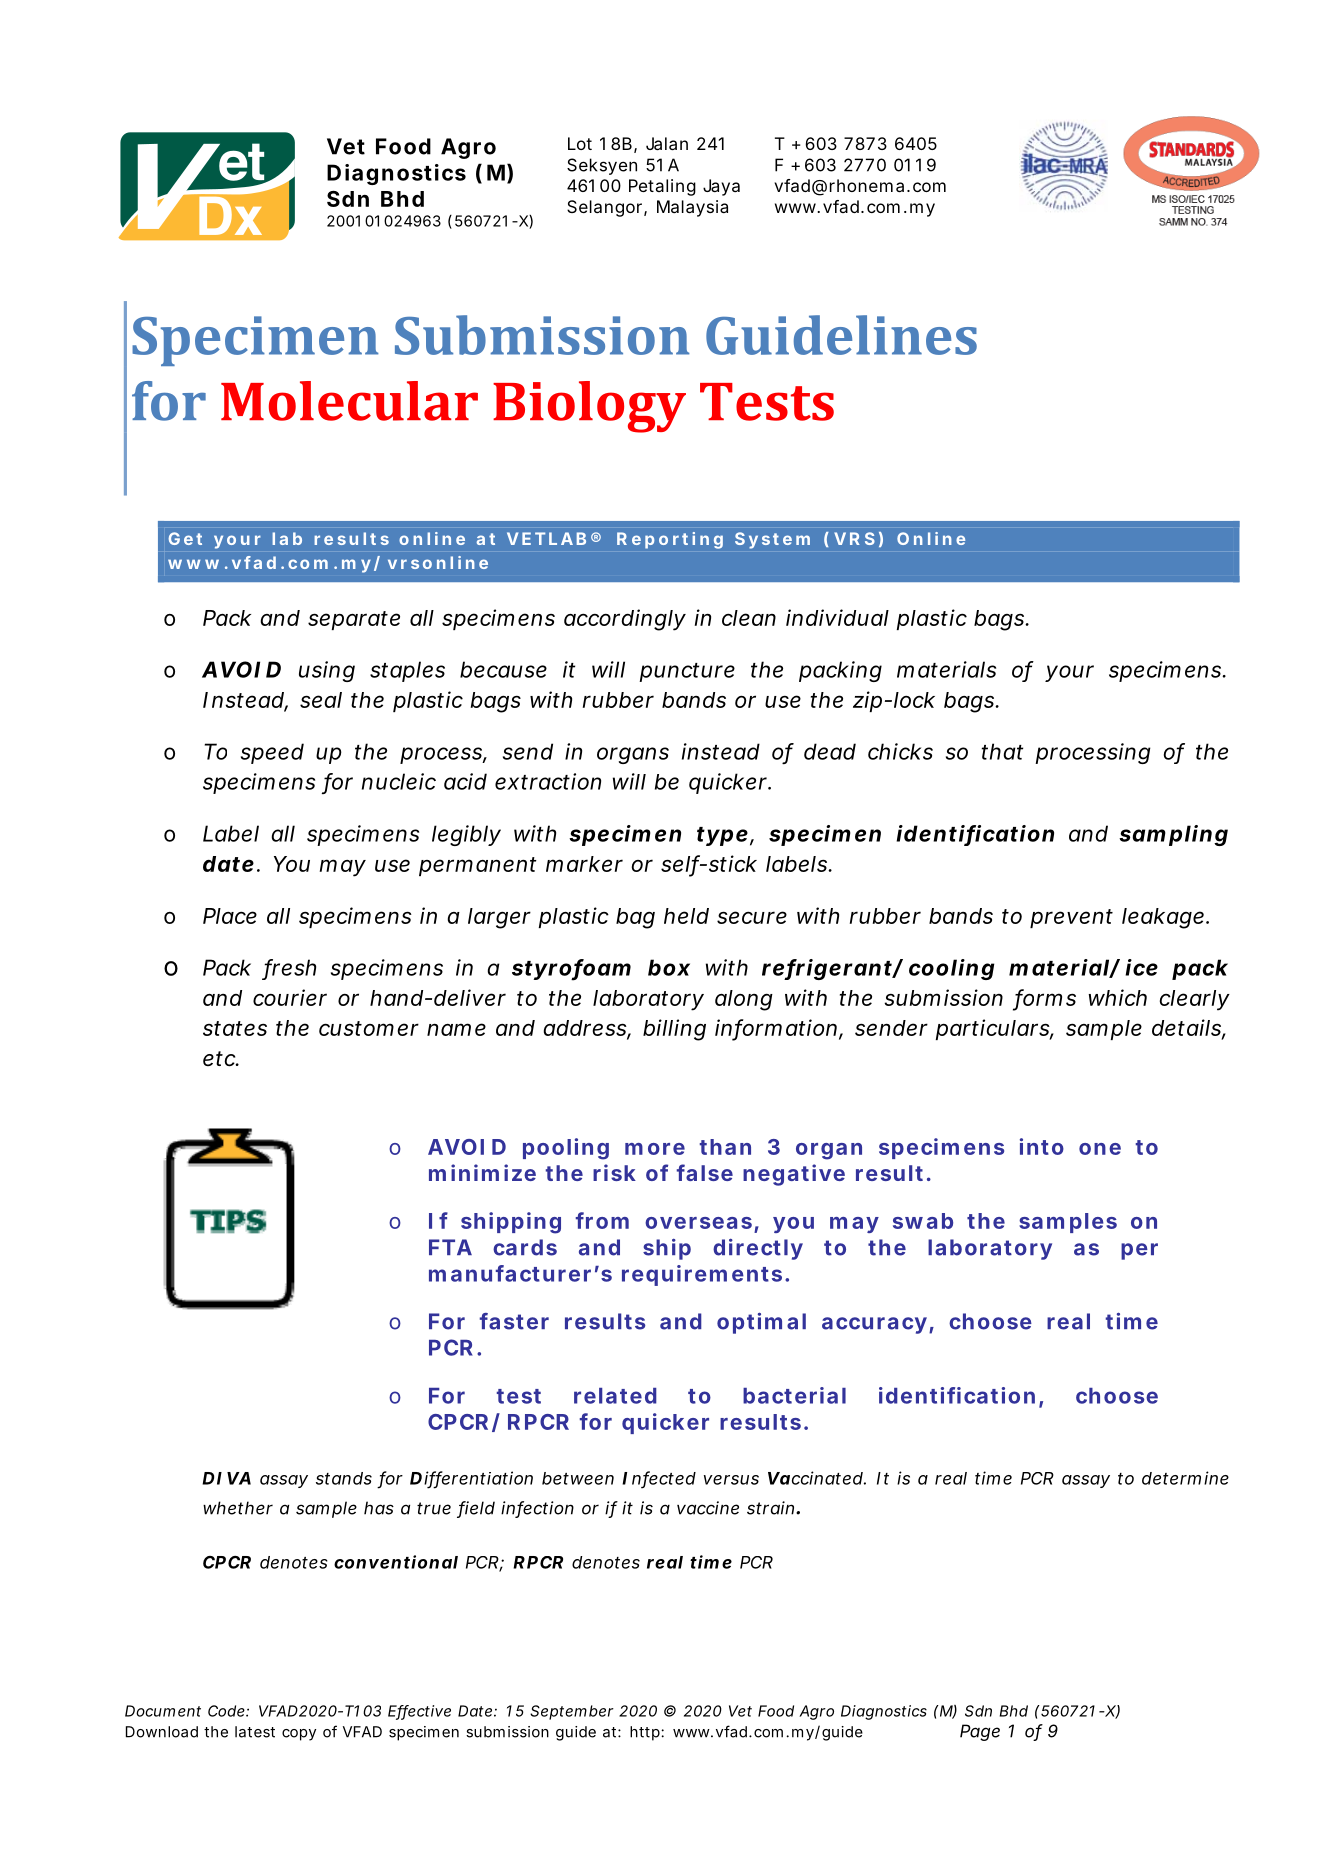 Image resolution: width=1323 pixels, height=1872 pixels. I want to click on into, so click(1042, 1146).
